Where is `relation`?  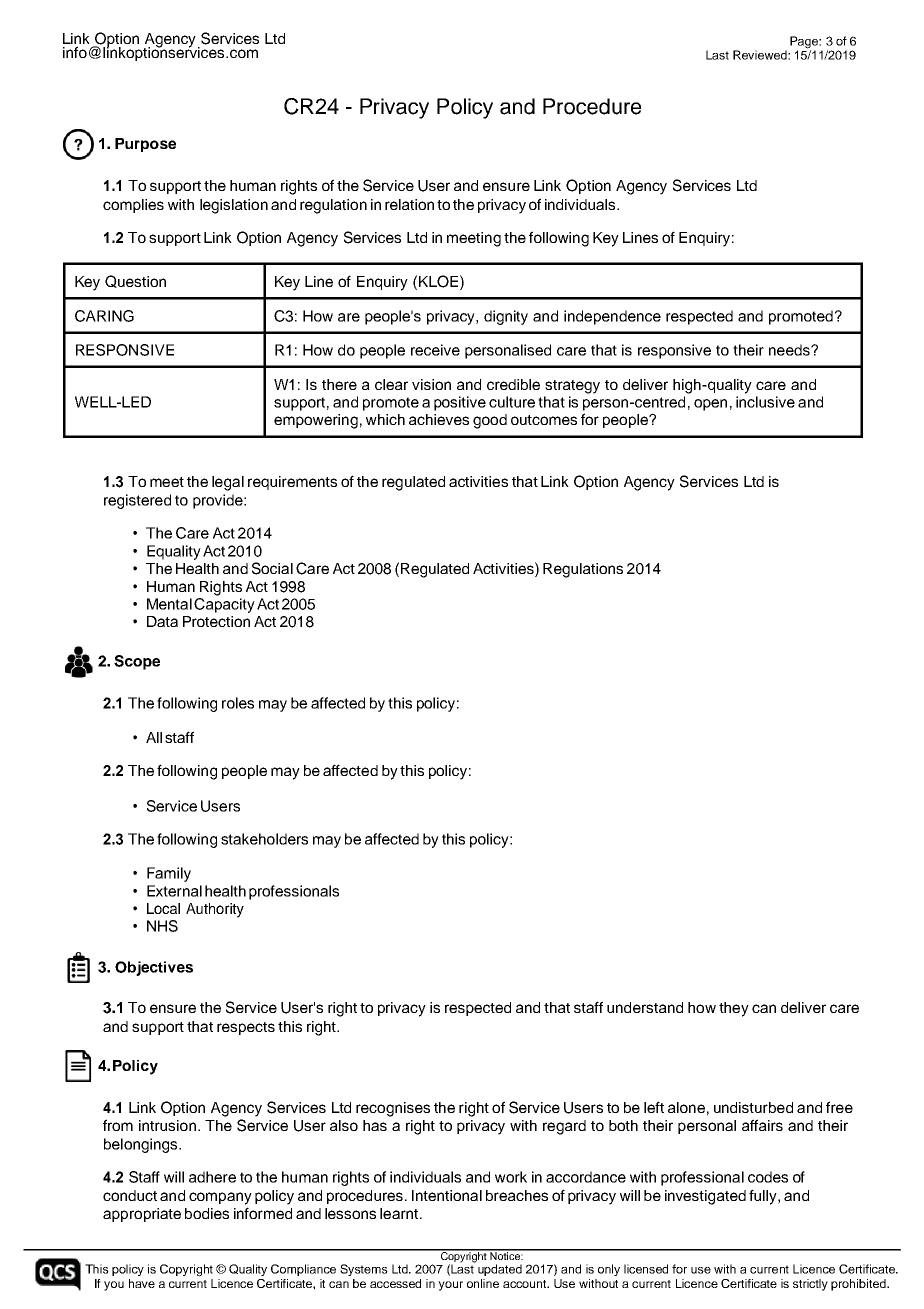 relation is located at coordinates (409, 204).
